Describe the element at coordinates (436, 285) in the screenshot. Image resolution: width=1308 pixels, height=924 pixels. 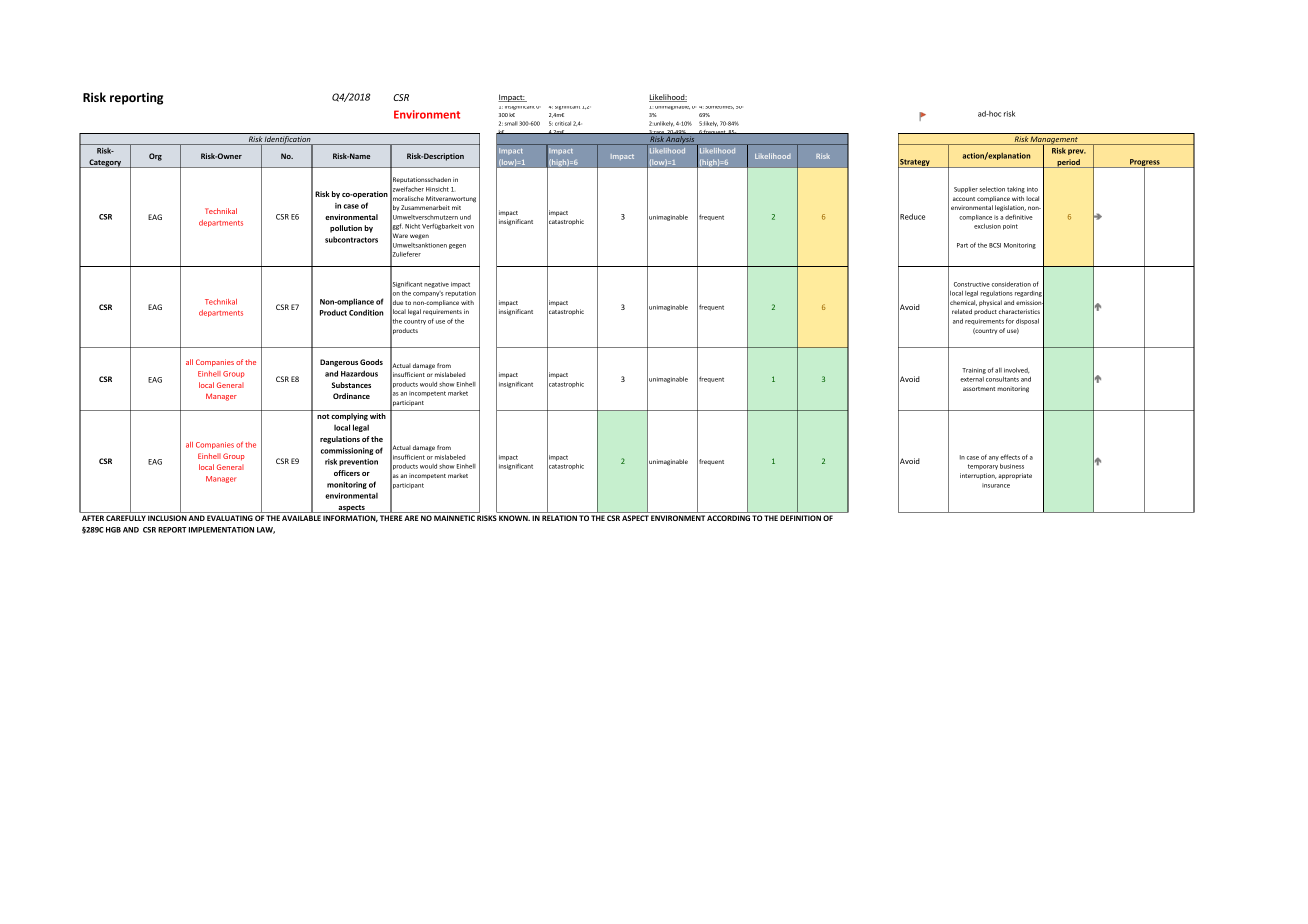
I see `negative` at that location.
